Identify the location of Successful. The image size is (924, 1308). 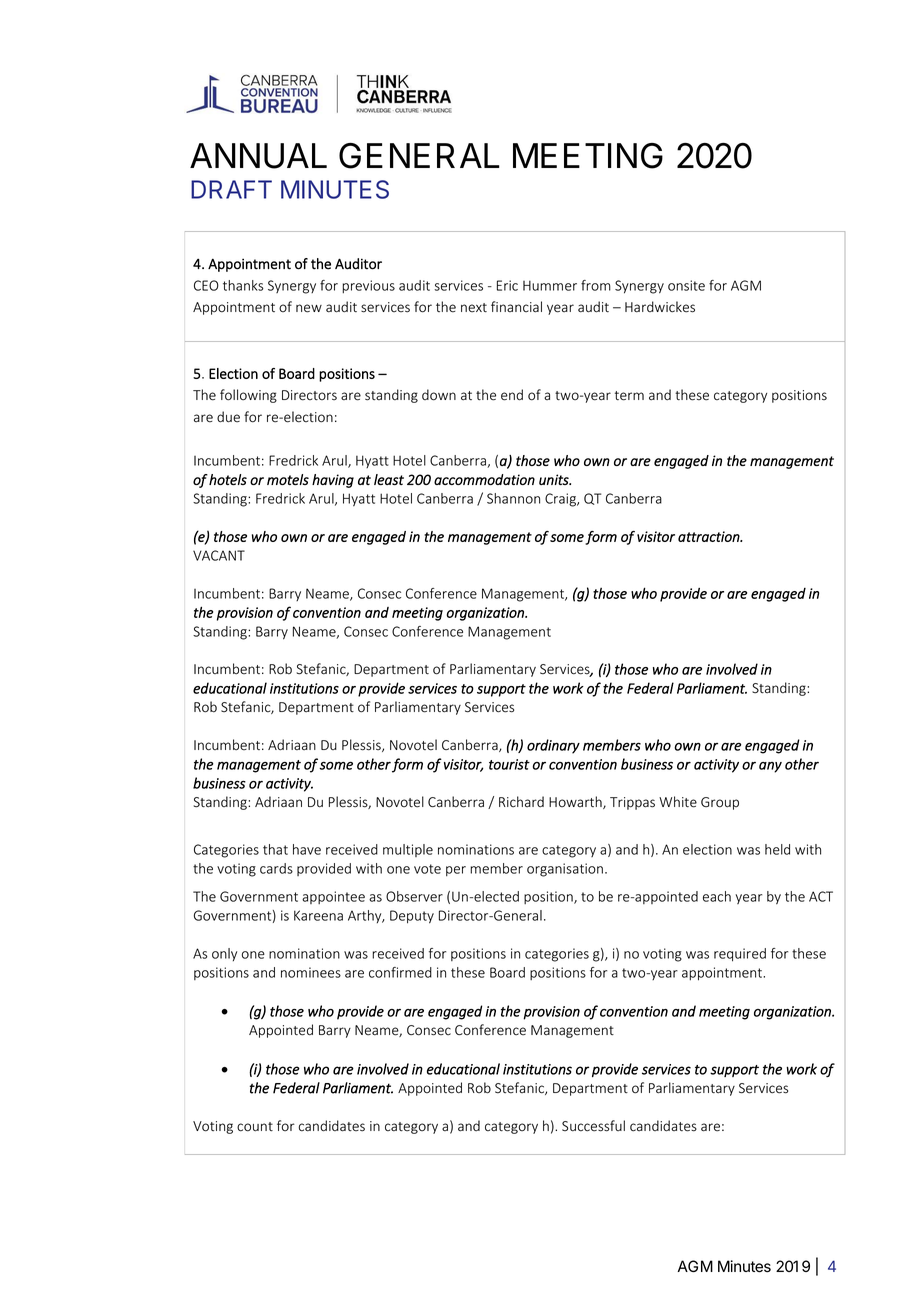
(593, 1126).
